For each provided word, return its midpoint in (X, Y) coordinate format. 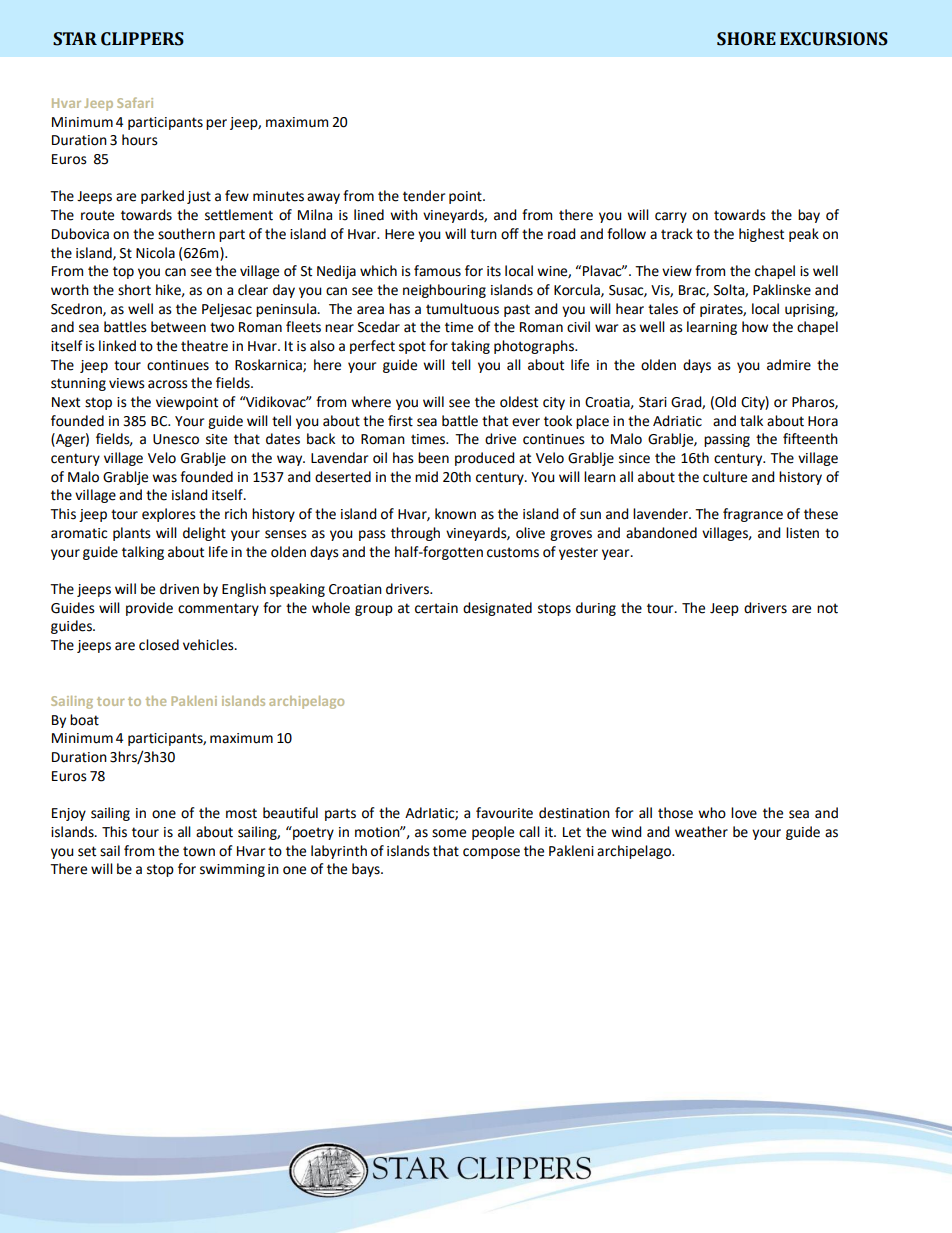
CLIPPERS (142, 39)
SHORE (746, 39)
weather (701, 832)
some (449, 833)
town (199, 851)
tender (424, 196)
